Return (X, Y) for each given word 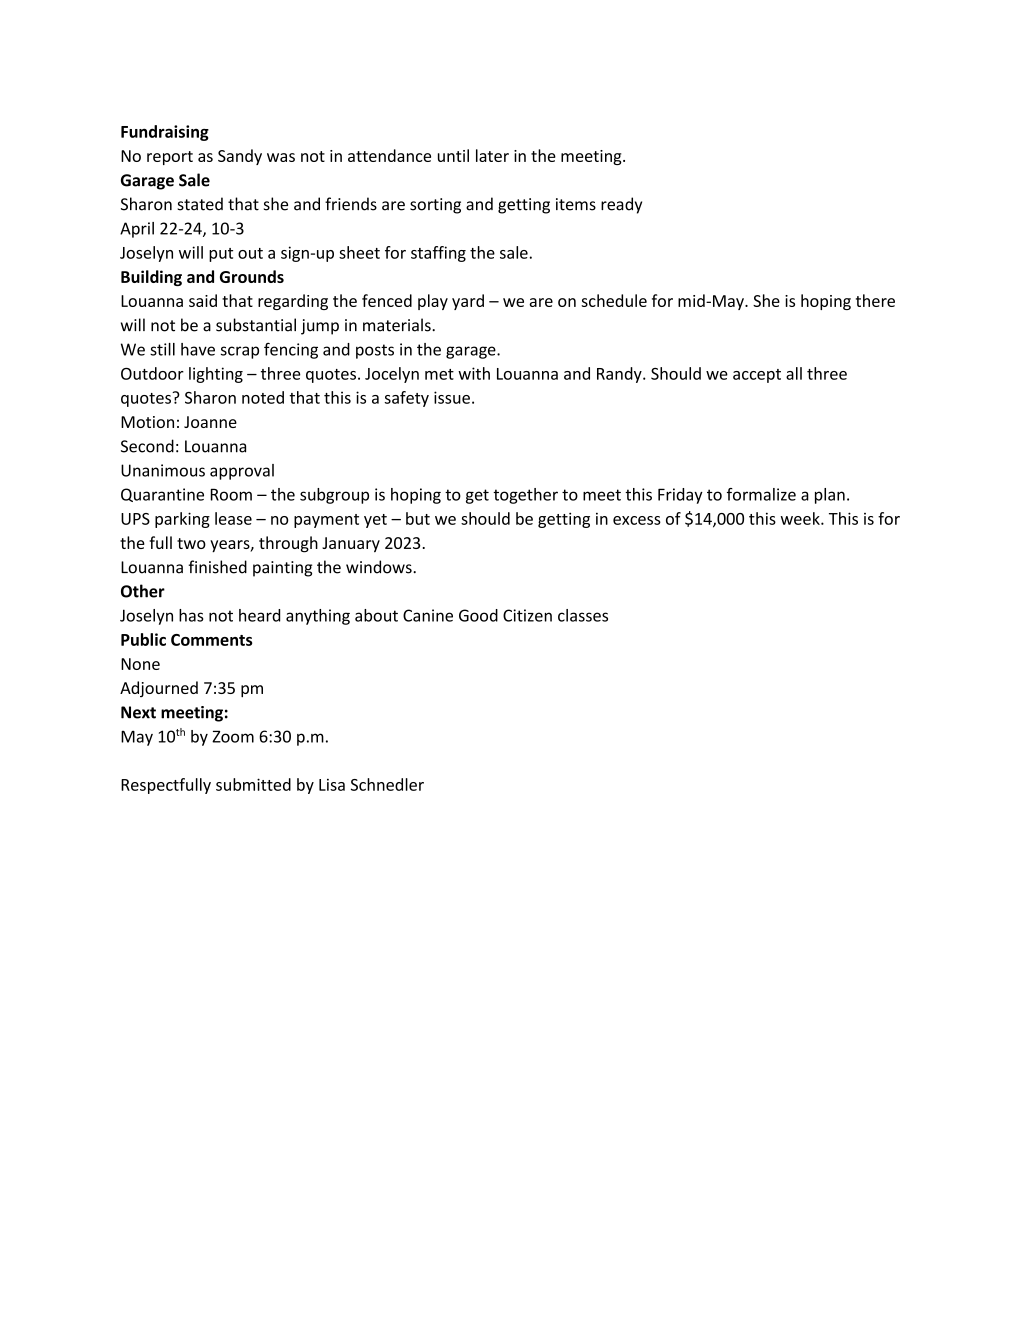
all (794, 373)
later (492, 155)
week (801, 518)
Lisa (332, 785)
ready (621, 205)
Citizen (527, 615)
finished (217, 567)
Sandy (240, 157)
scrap (240, 352)
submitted (253, 784)
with (474, 373)
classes (583, 615)
